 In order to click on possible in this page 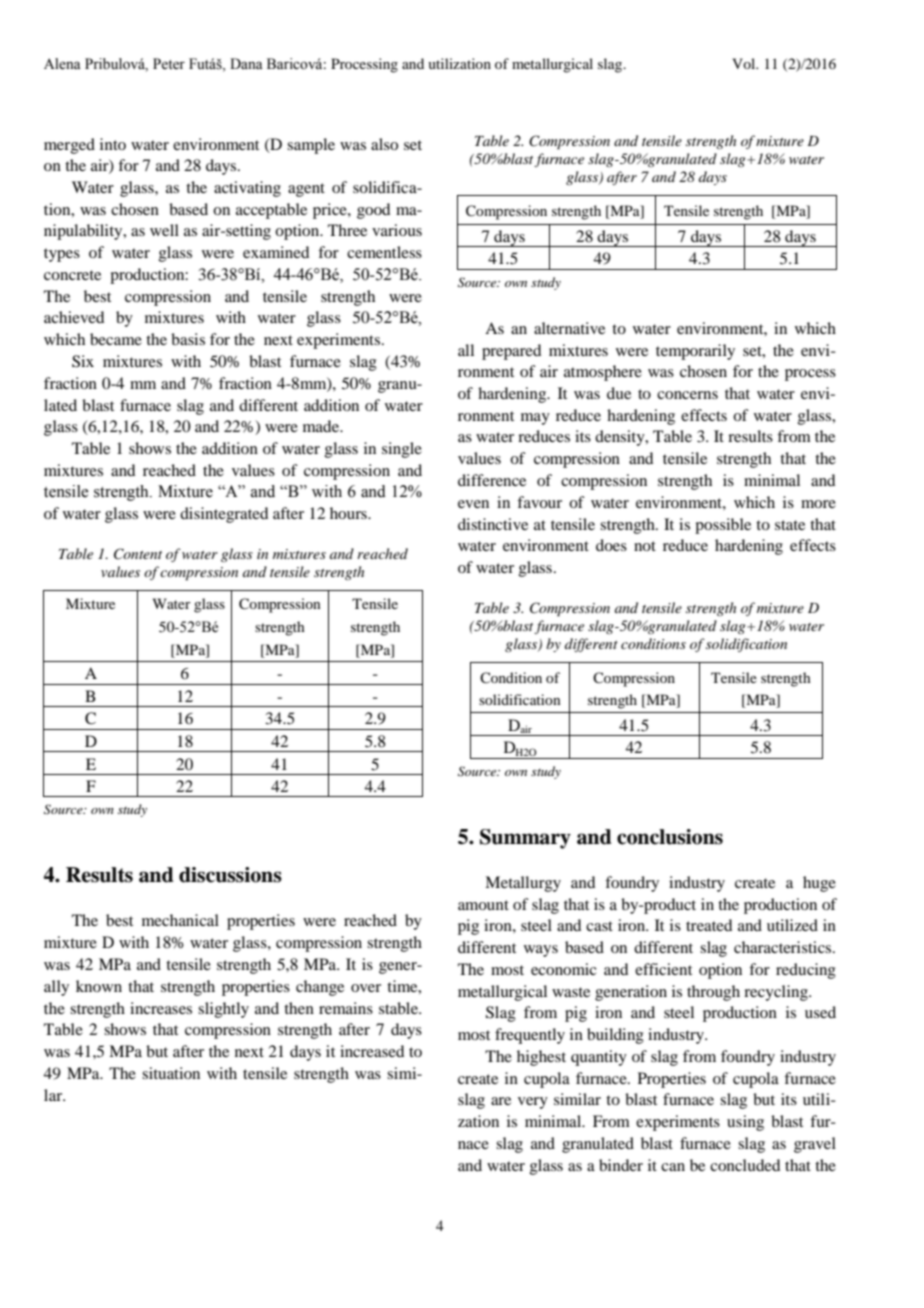, I will do `click(723, 526)`.
